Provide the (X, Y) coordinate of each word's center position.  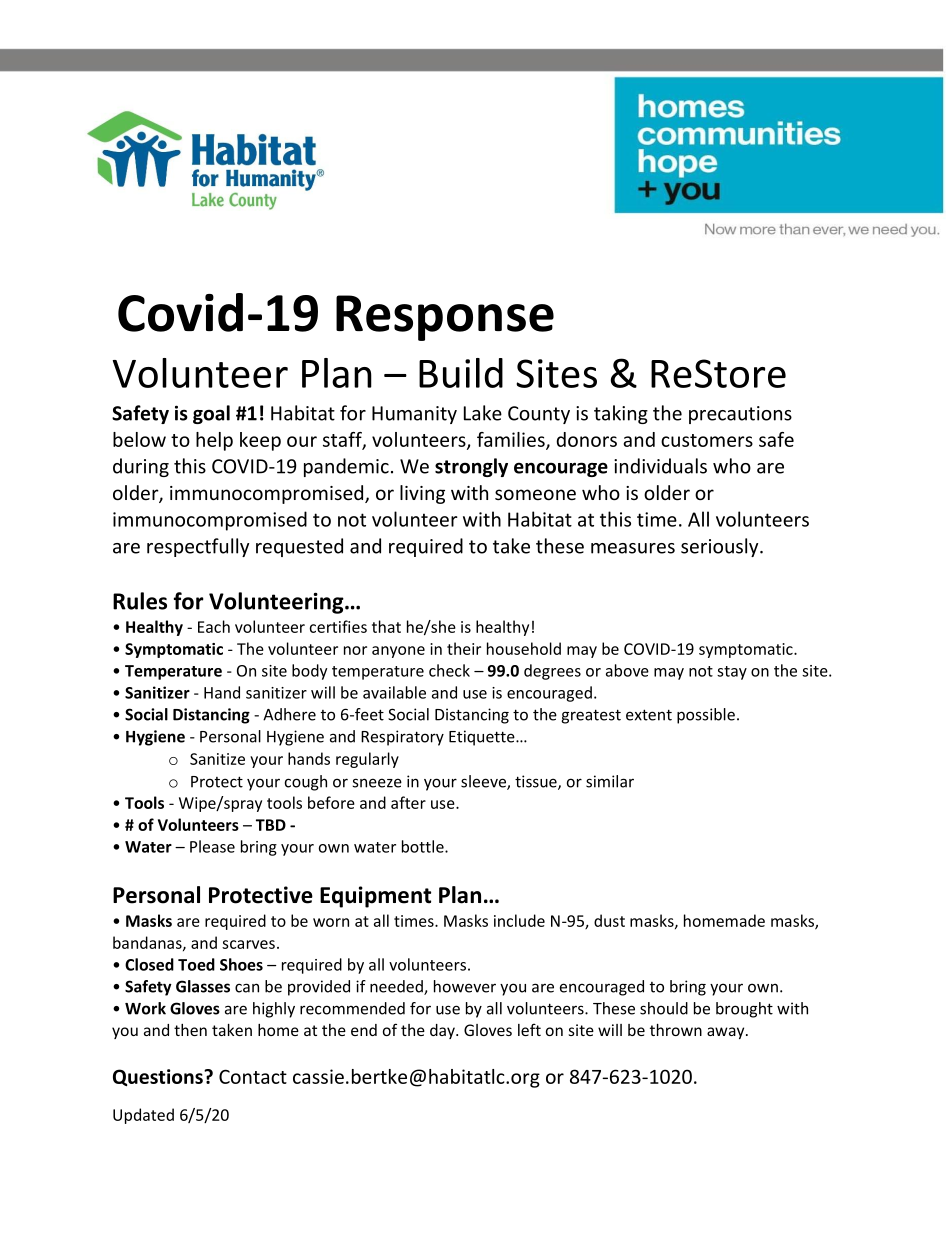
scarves (248, 944)
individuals (660, 466)
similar (610, 781)
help (214, 441)
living (422, 494)
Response (445, 318)
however (465, 986)
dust (609, 920)
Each (214, 626)
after (408, 802)
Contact (253, 1076)
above (627, 670)
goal (211, 414)
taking (621, 414)
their (464, 648)
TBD (271, 825)
